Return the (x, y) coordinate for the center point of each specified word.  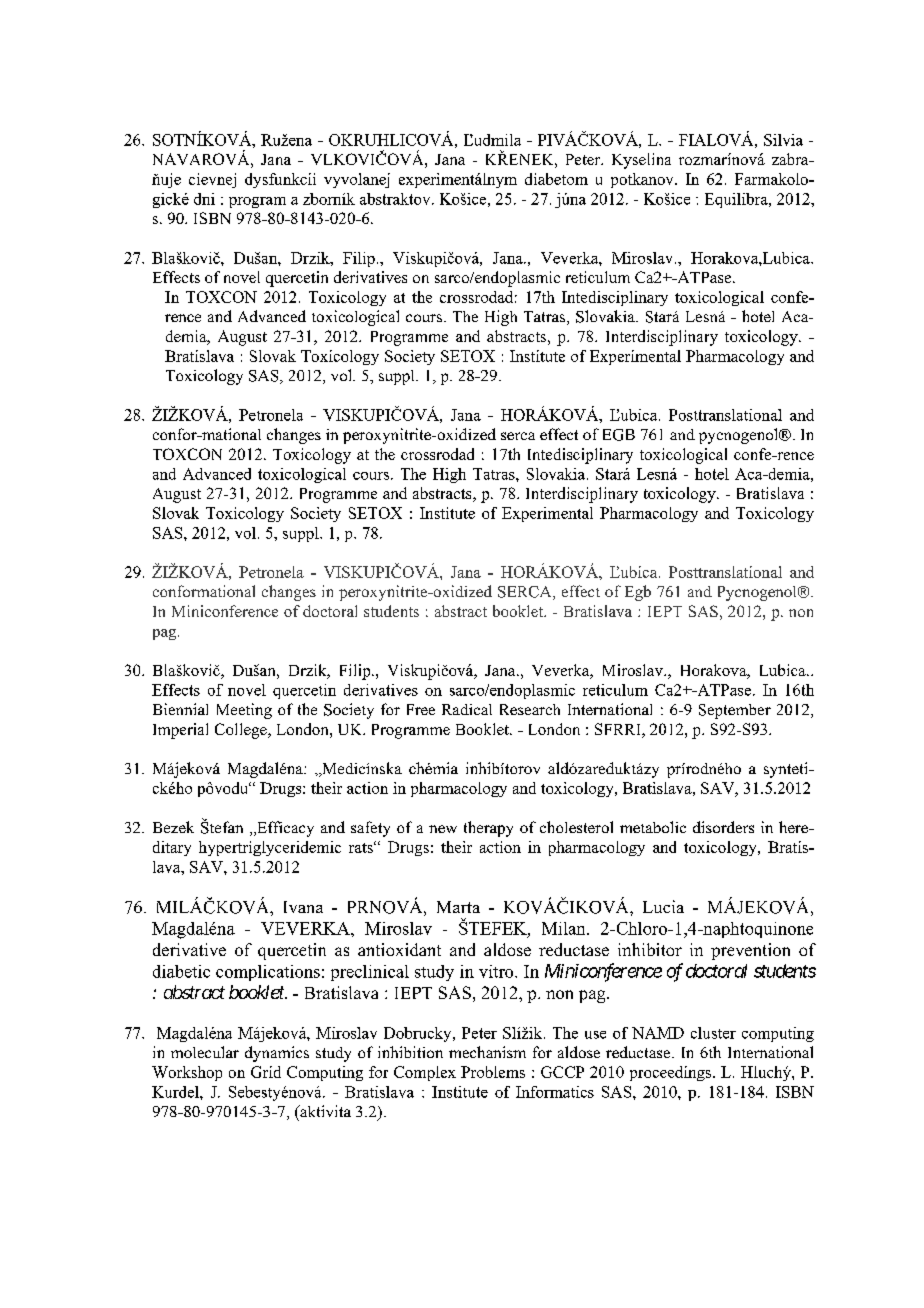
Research (530, 709)
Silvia (783, 140)
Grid (266, 1072)
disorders (723, 827)
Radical (467, 709)
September (735, 711)
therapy (488, 829)
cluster (713, 1033)
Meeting (244, 711)
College (242, 731)
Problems (493, 1072)
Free (421, 709)
